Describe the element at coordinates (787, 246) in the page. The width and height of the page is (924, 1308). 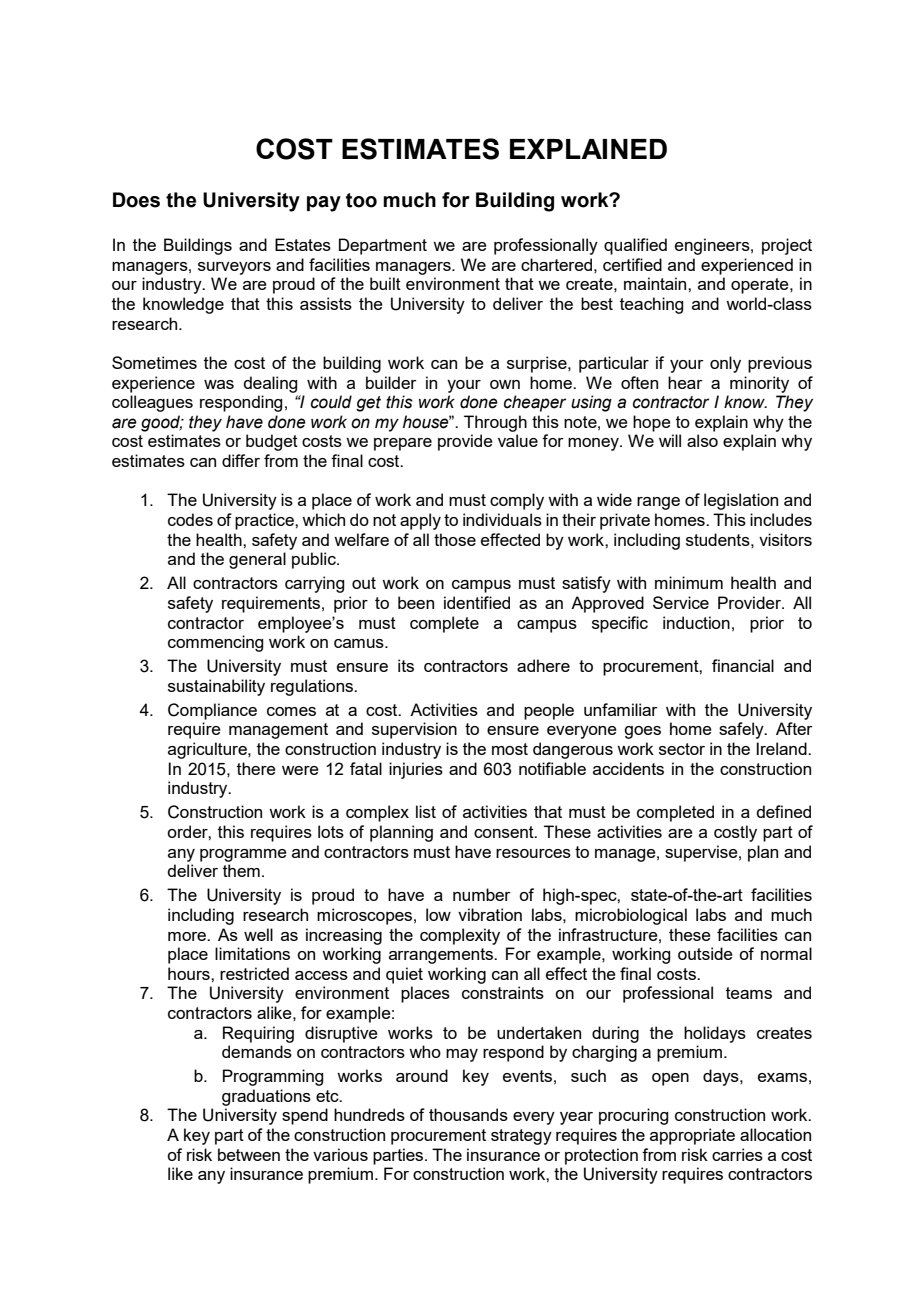
I see `project` at that location.
